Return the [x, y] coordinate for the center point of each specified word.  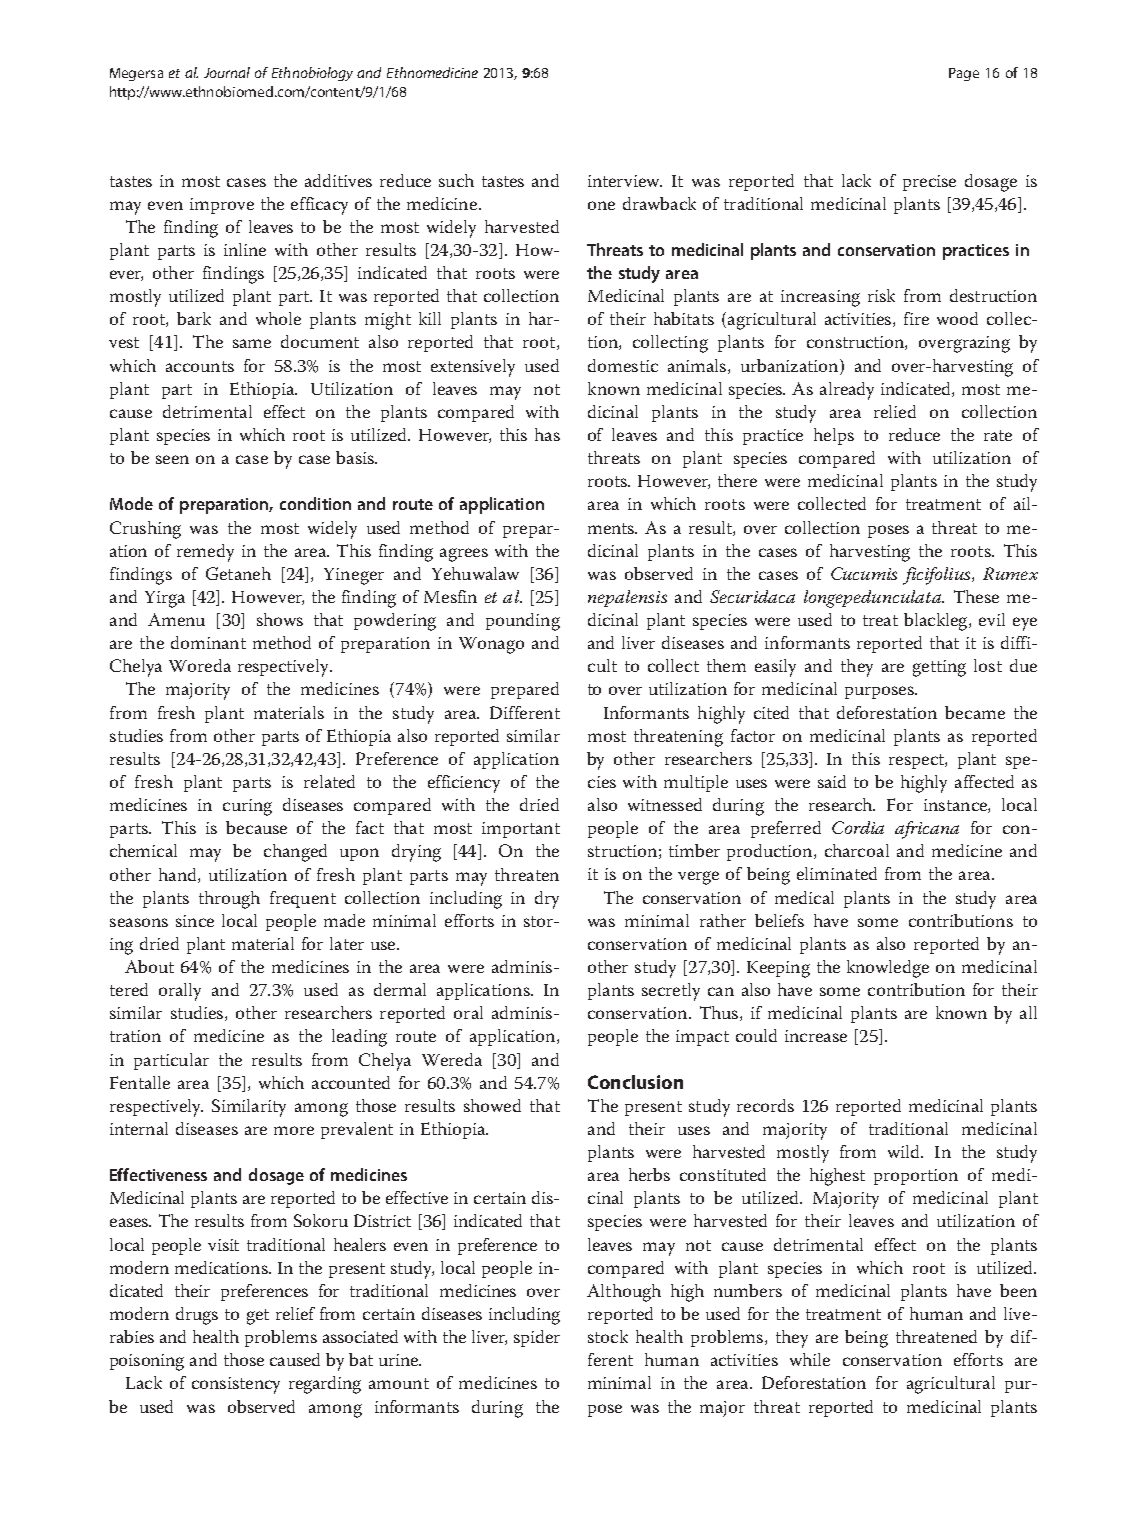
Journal [227, 72]
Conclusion [635, 1082]
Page [964, 74]
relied [895, 411]
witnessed [665, 804]
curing [247, 807]
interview [625, 181]
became [975, 712]
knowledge [888, 969]
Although [624, 1293]
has [547, 434]
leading [359, 1038]
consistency [236, 1385]
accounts [200, 366]
